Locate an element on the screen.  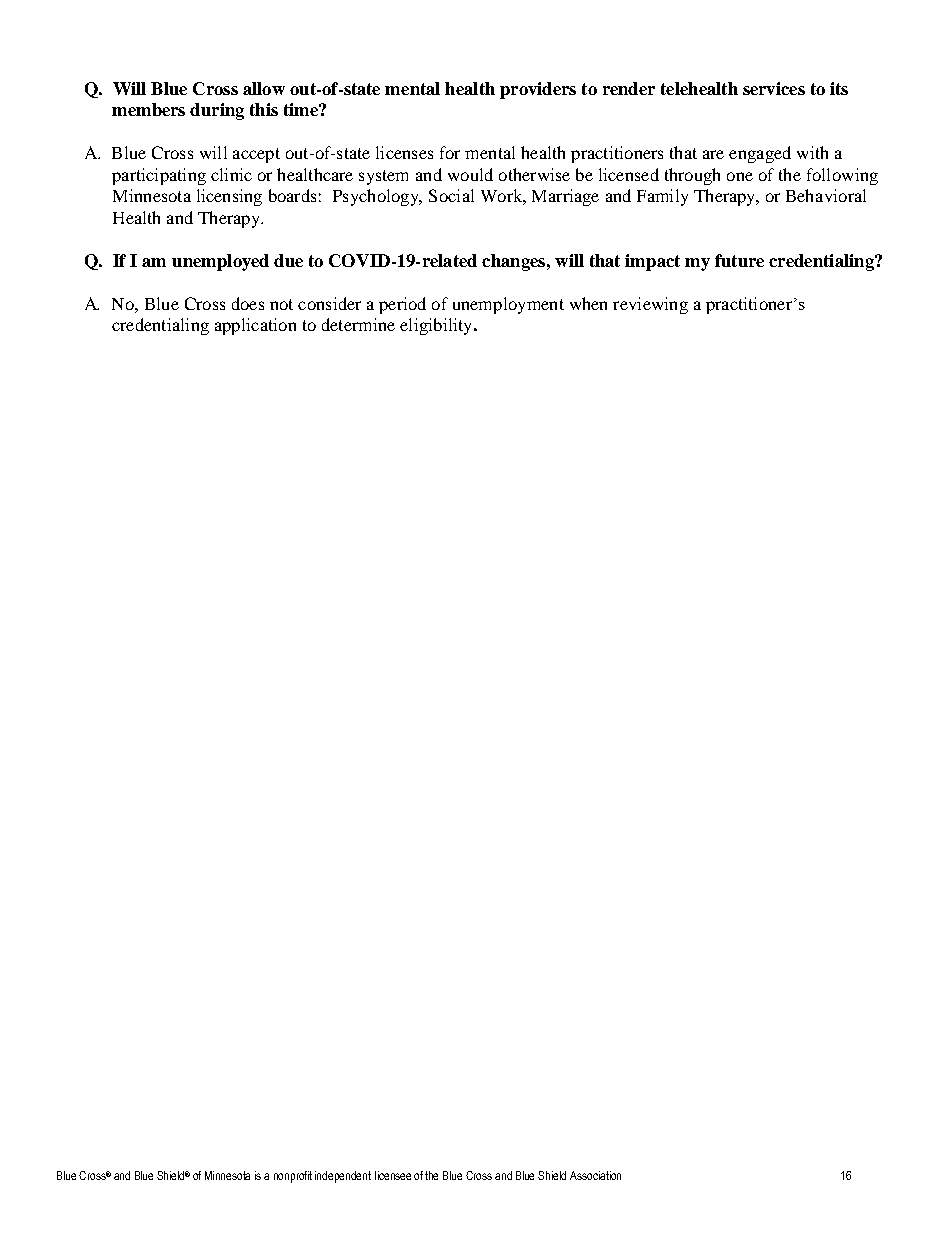
licensee is located at coordinates (393, 1175).
